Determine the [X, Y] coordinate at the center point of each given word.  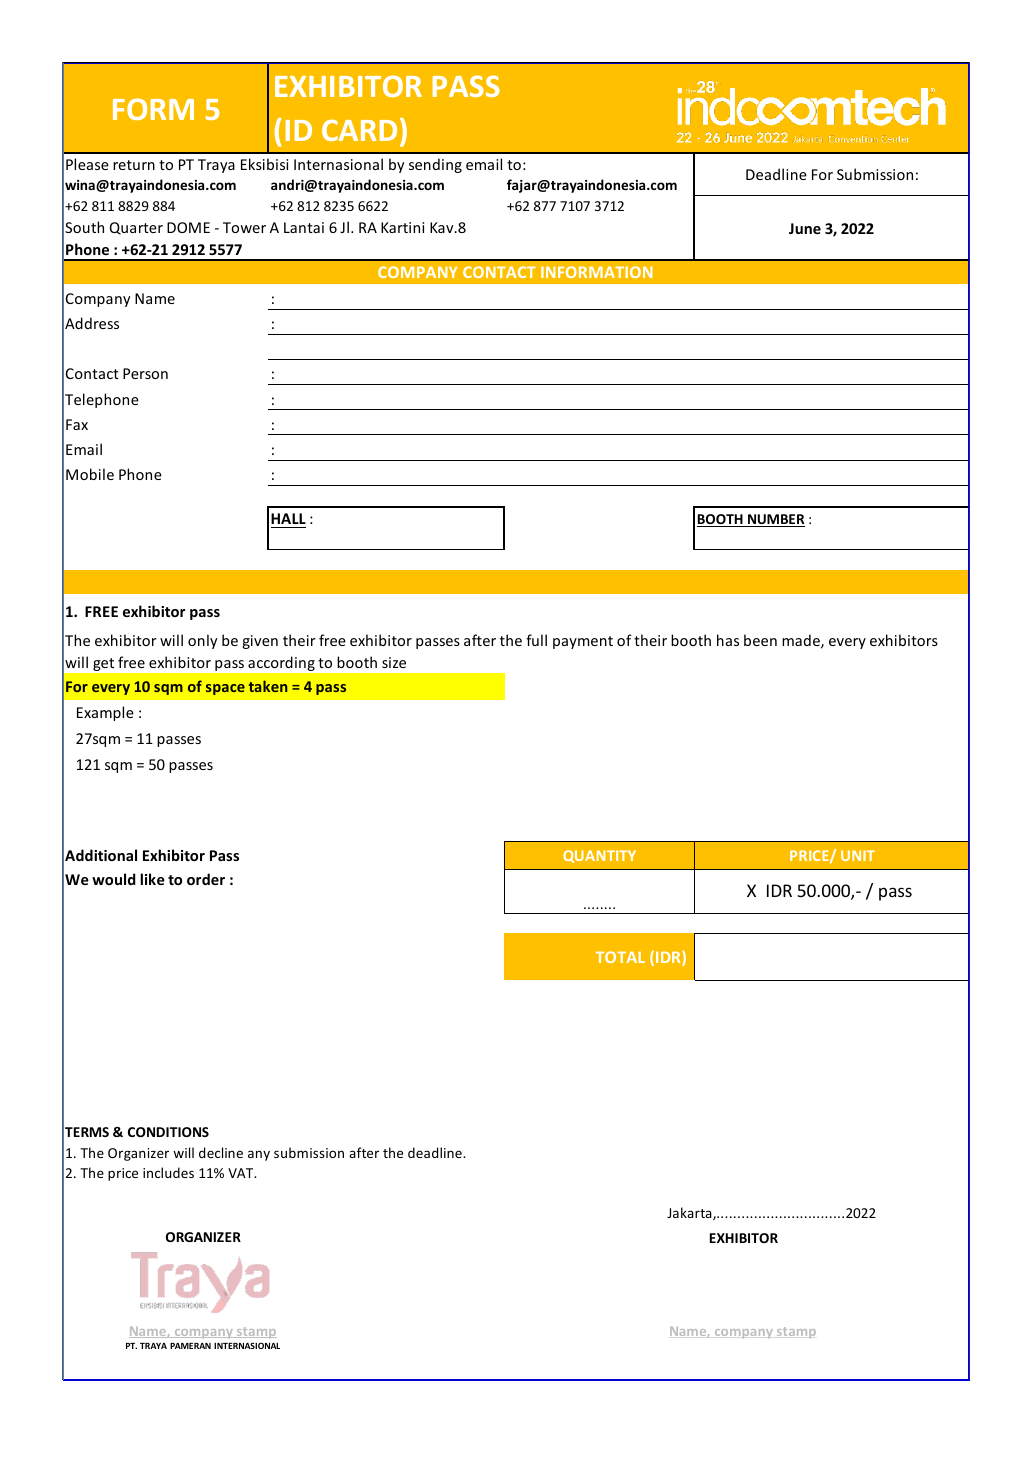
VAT [242, 1173]
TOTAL [620, 957]
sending [435, 165]
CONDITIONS [168, 1132]
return [134, 165]
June [805, 228]
